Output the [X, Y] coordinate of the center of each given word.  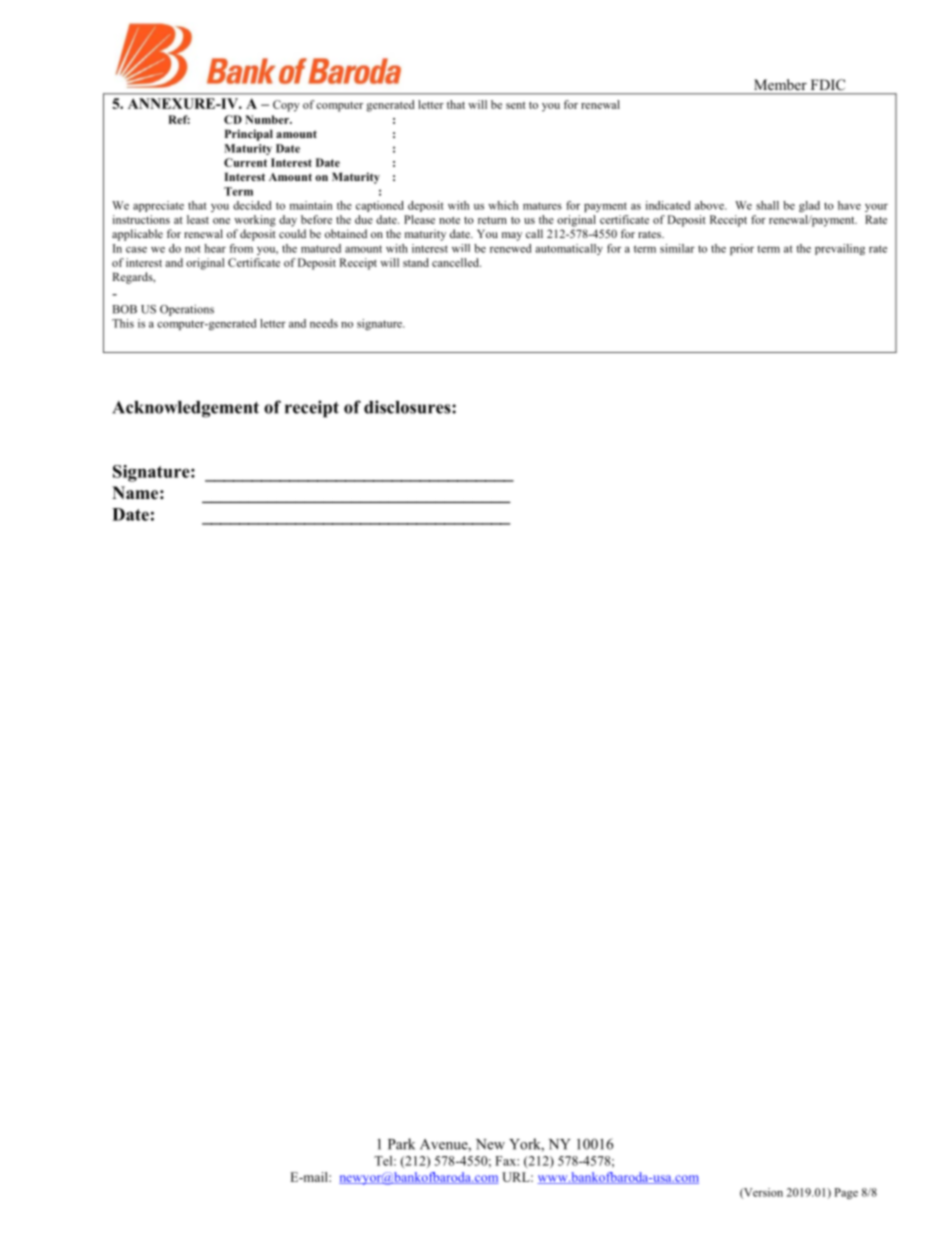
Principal [249, 135]
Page [846, 1193]
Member [781, 84]
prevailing [840, 249]
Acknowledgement [185, 409]
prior [742, 249]
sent [516, 105]
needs [324, 323]
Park [401, 1144]
